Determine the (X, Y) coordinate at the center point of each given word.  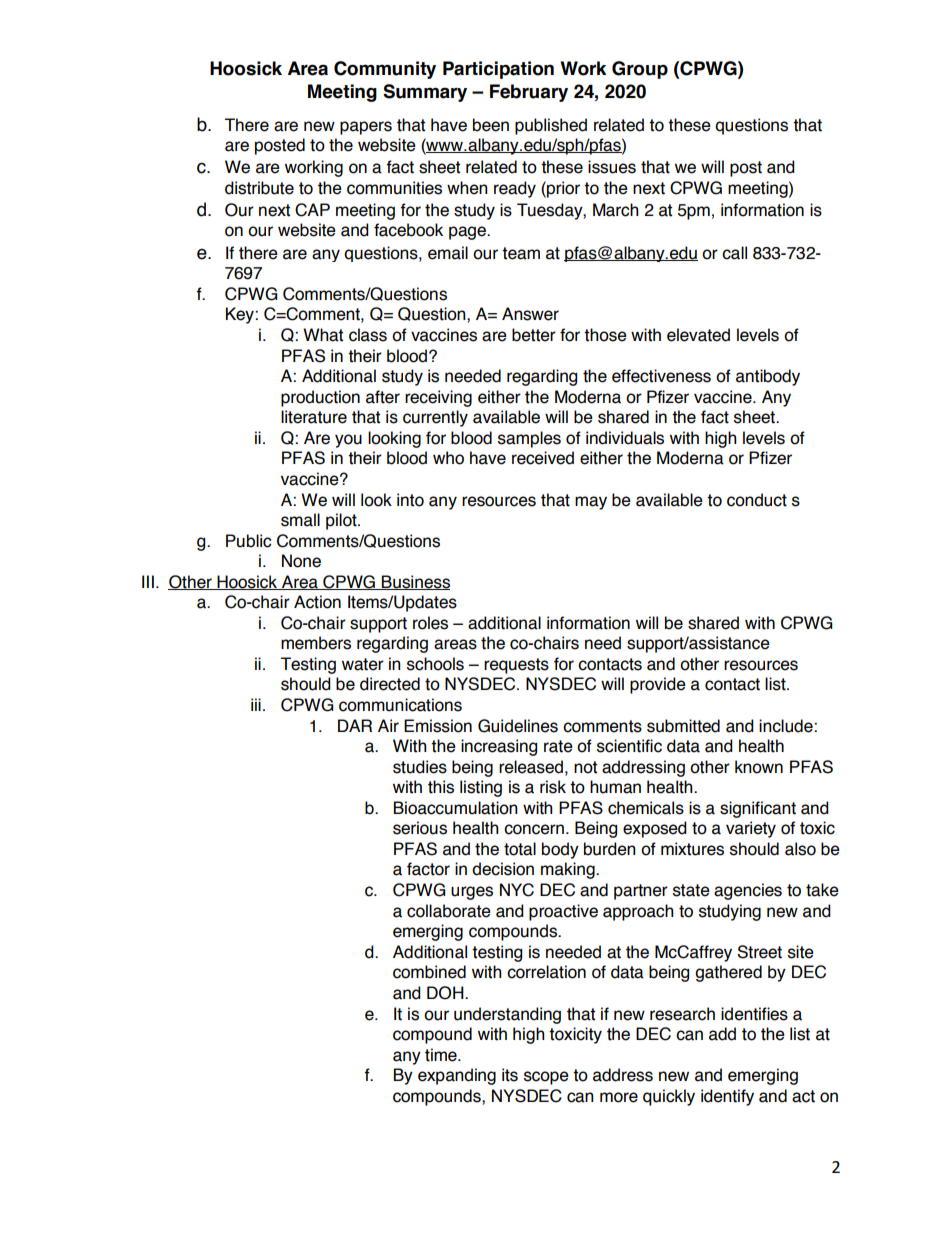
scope (546, 1078)
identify (727, 1097)
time (442, 1055)
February (529, 93)
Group (640, 70)
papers (366, 128)
